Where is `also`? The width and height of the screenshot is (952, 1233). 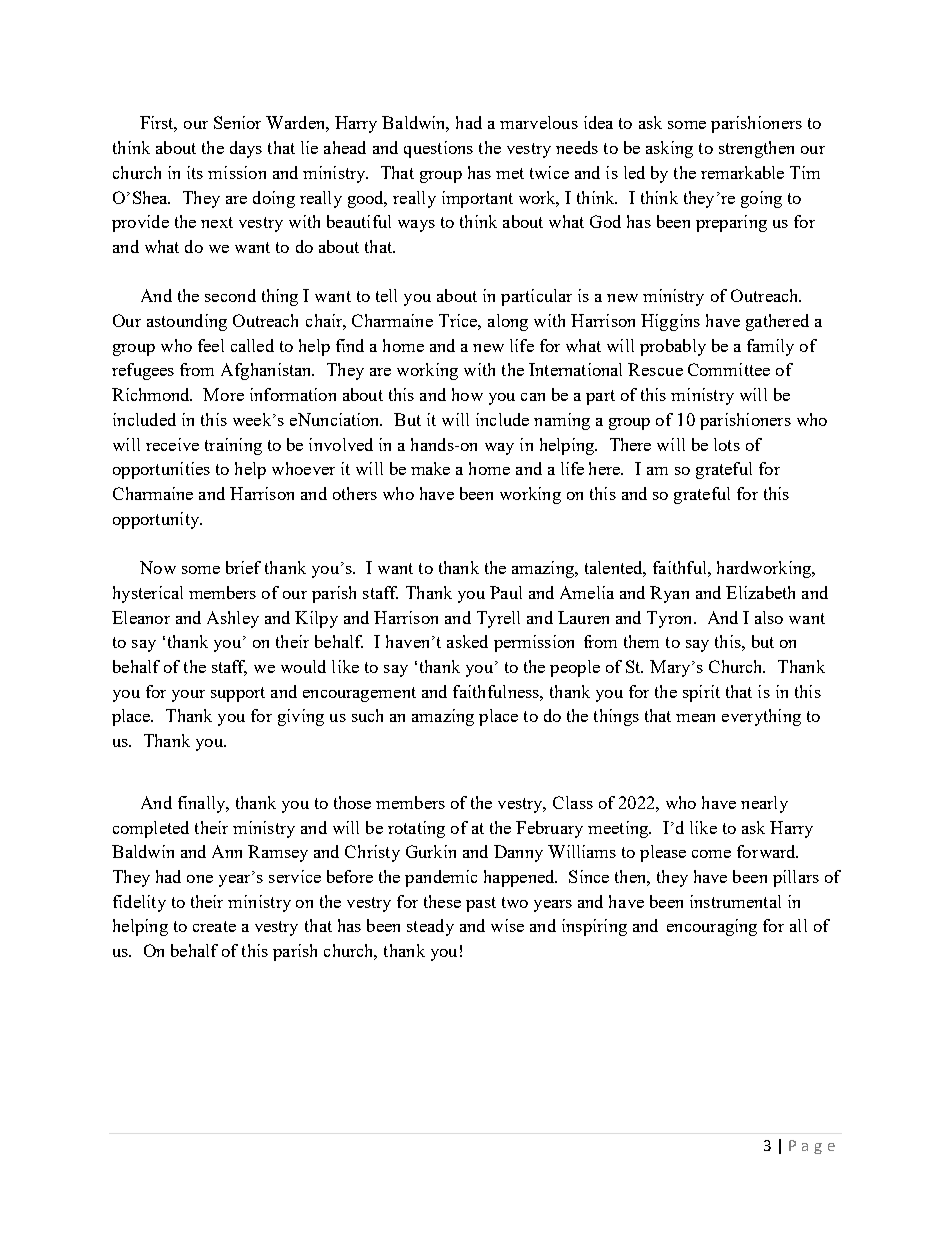 also is located at coordinates (769, 617).
